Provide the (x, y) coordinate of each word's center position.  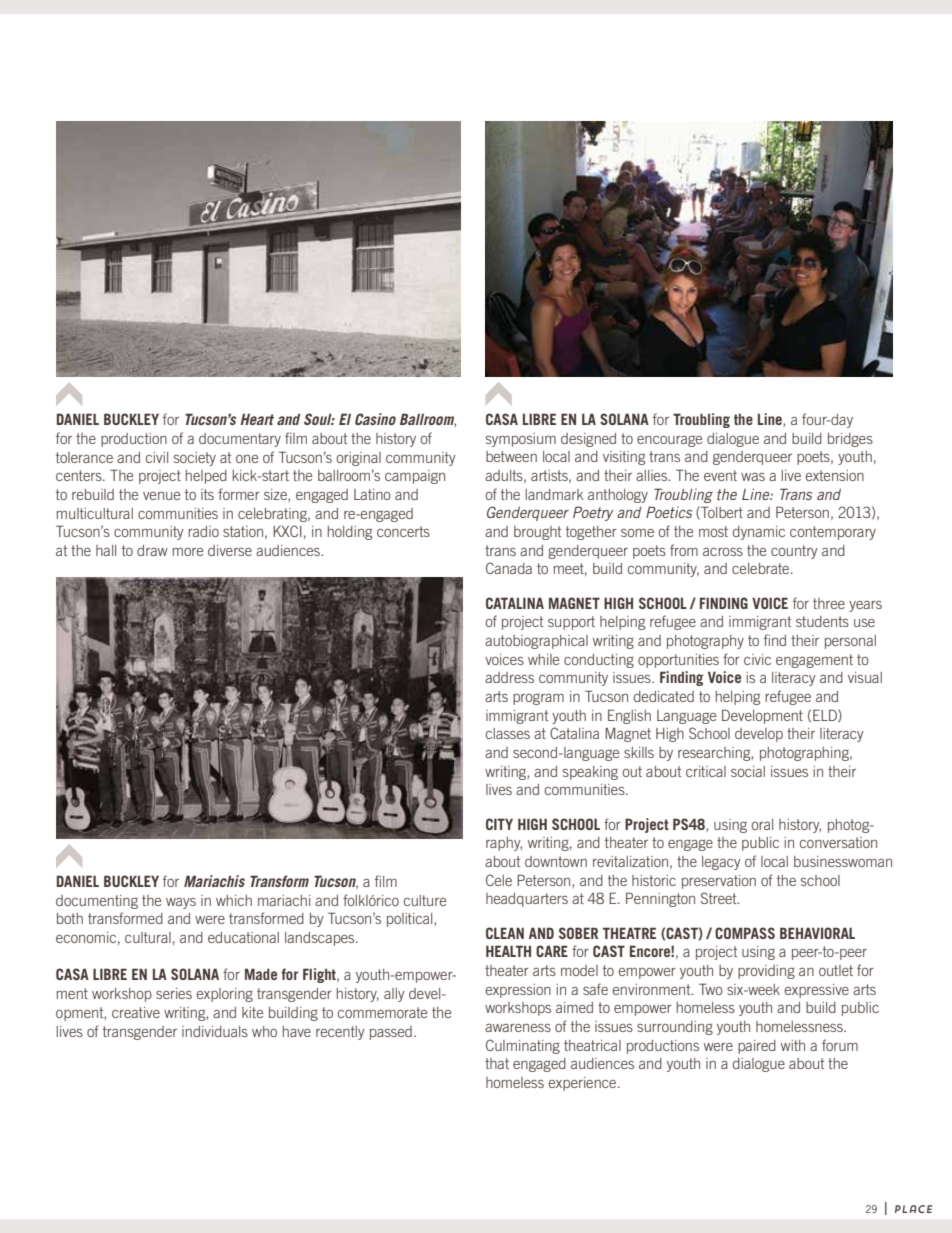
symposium (521, 440)
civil (157, 457)
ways (181, 903)
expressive (817, 991)
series (174, 993)
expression (518, 991)
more (188, 552)
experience (584, 1084)
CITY (499, 824)
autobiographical (536, 642)
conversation (838, 842)
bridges (850, 440)
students (822, 621)
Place (914, 1209)
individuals (215, 1031)
